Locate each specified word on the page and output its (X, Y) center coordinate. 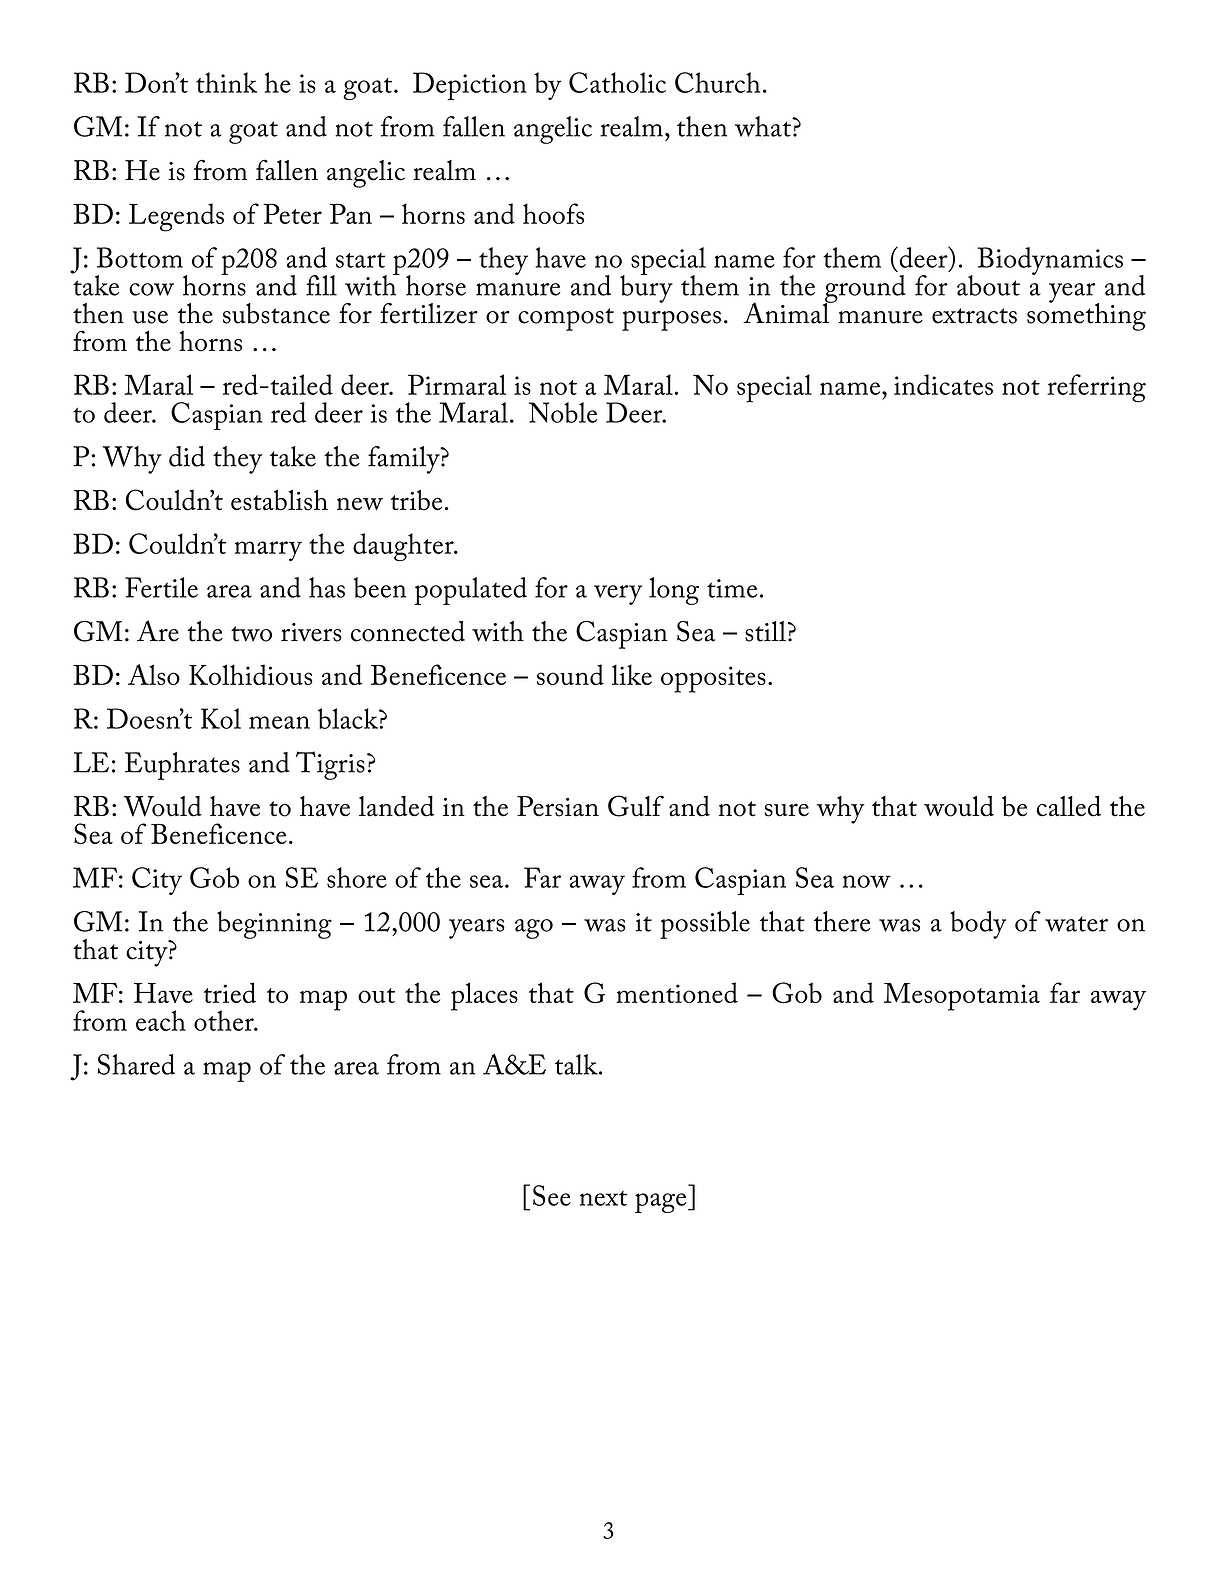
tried (230, 992)
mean (279, 722)
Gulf (636, 806)
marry (268, 551)
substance (276, 313)
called (1068, 806)
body (978, 925)
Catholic (617, 82)
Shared (136, 1064)
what (764, 126)
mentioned (677, 992)
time (732, 588)
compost (566, 319)
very (618, 595)
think (226, 82)
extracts (974, 316)
